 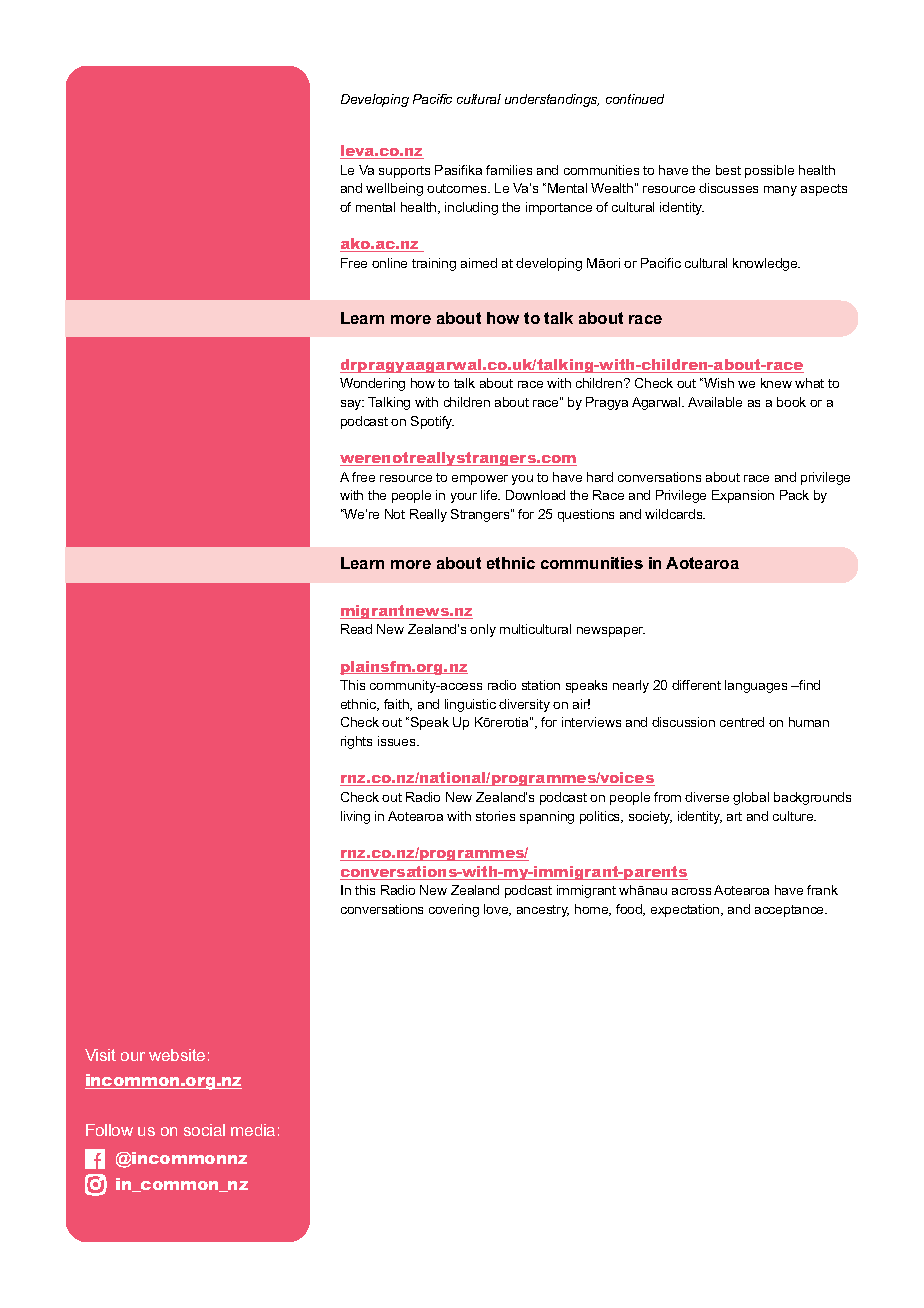 I want to click on social, so click(x=204, y=1130).
